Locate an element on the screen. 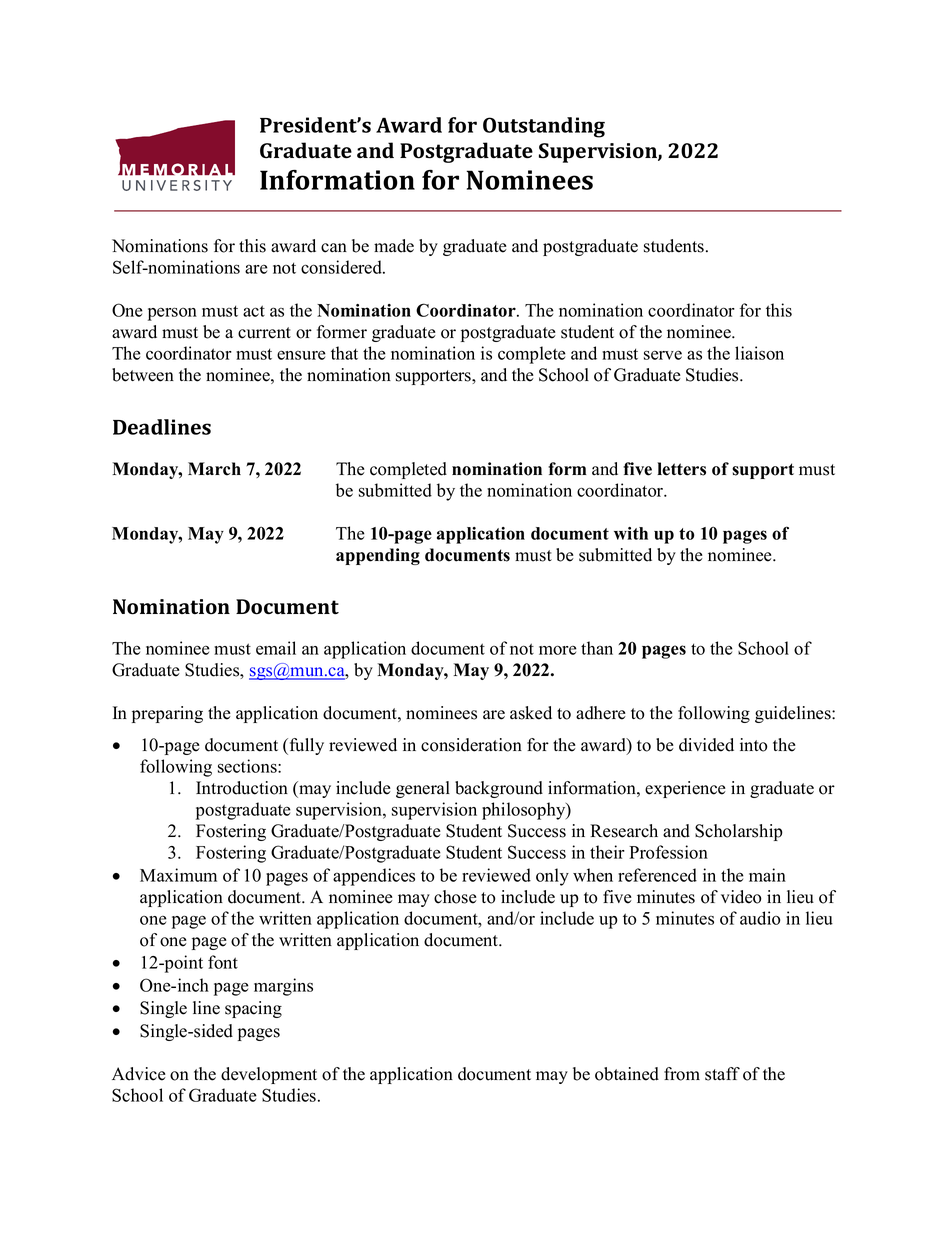 Image resolution: width=952 pixels, height=1233 pixels. can is located at coordinates (334, 248).
